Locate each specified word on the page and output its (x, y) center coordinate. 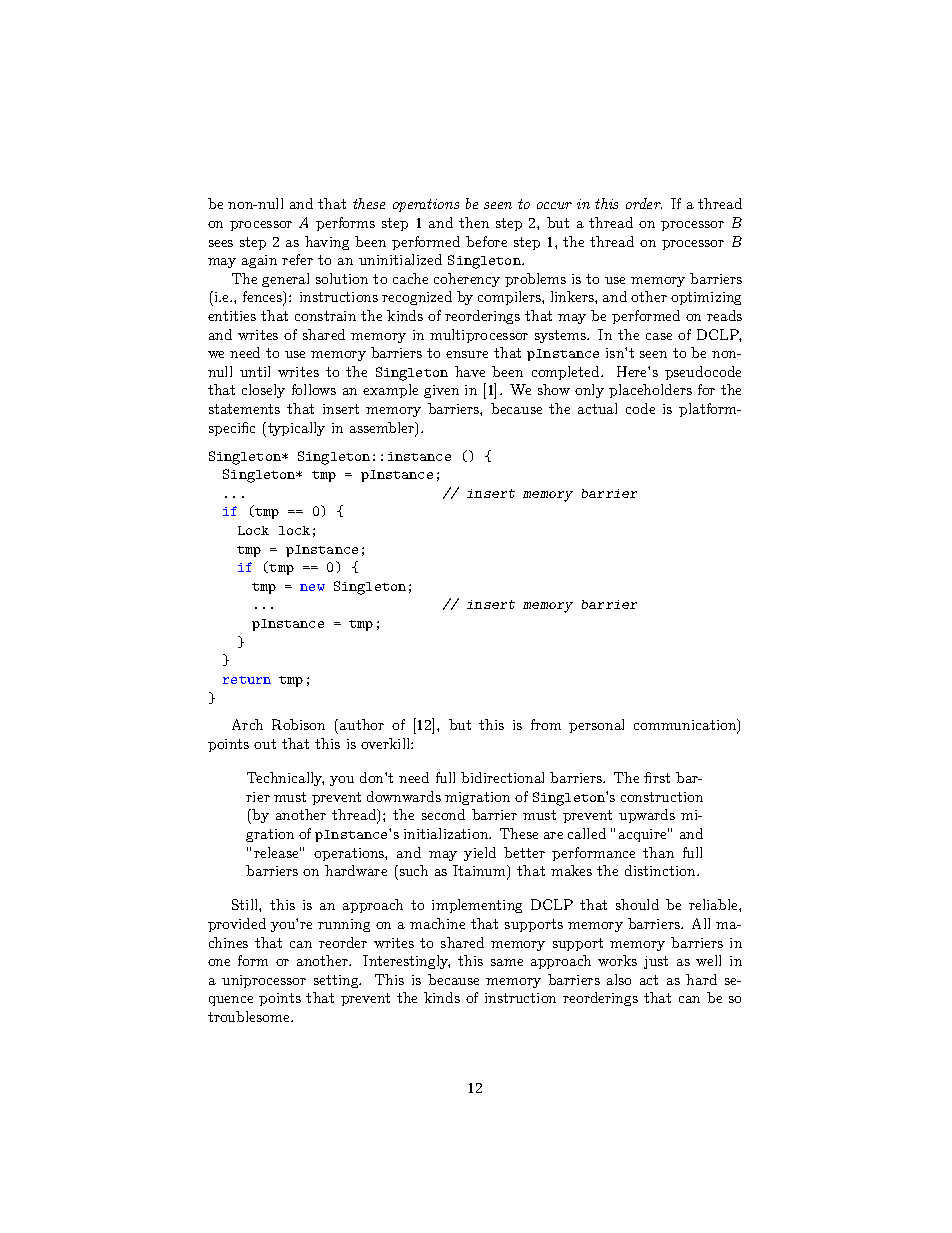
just (656, 962)
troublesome (250, 1016)
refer (297, 259)
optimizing (706, 298)
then (474, 222)
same (507, 962)
